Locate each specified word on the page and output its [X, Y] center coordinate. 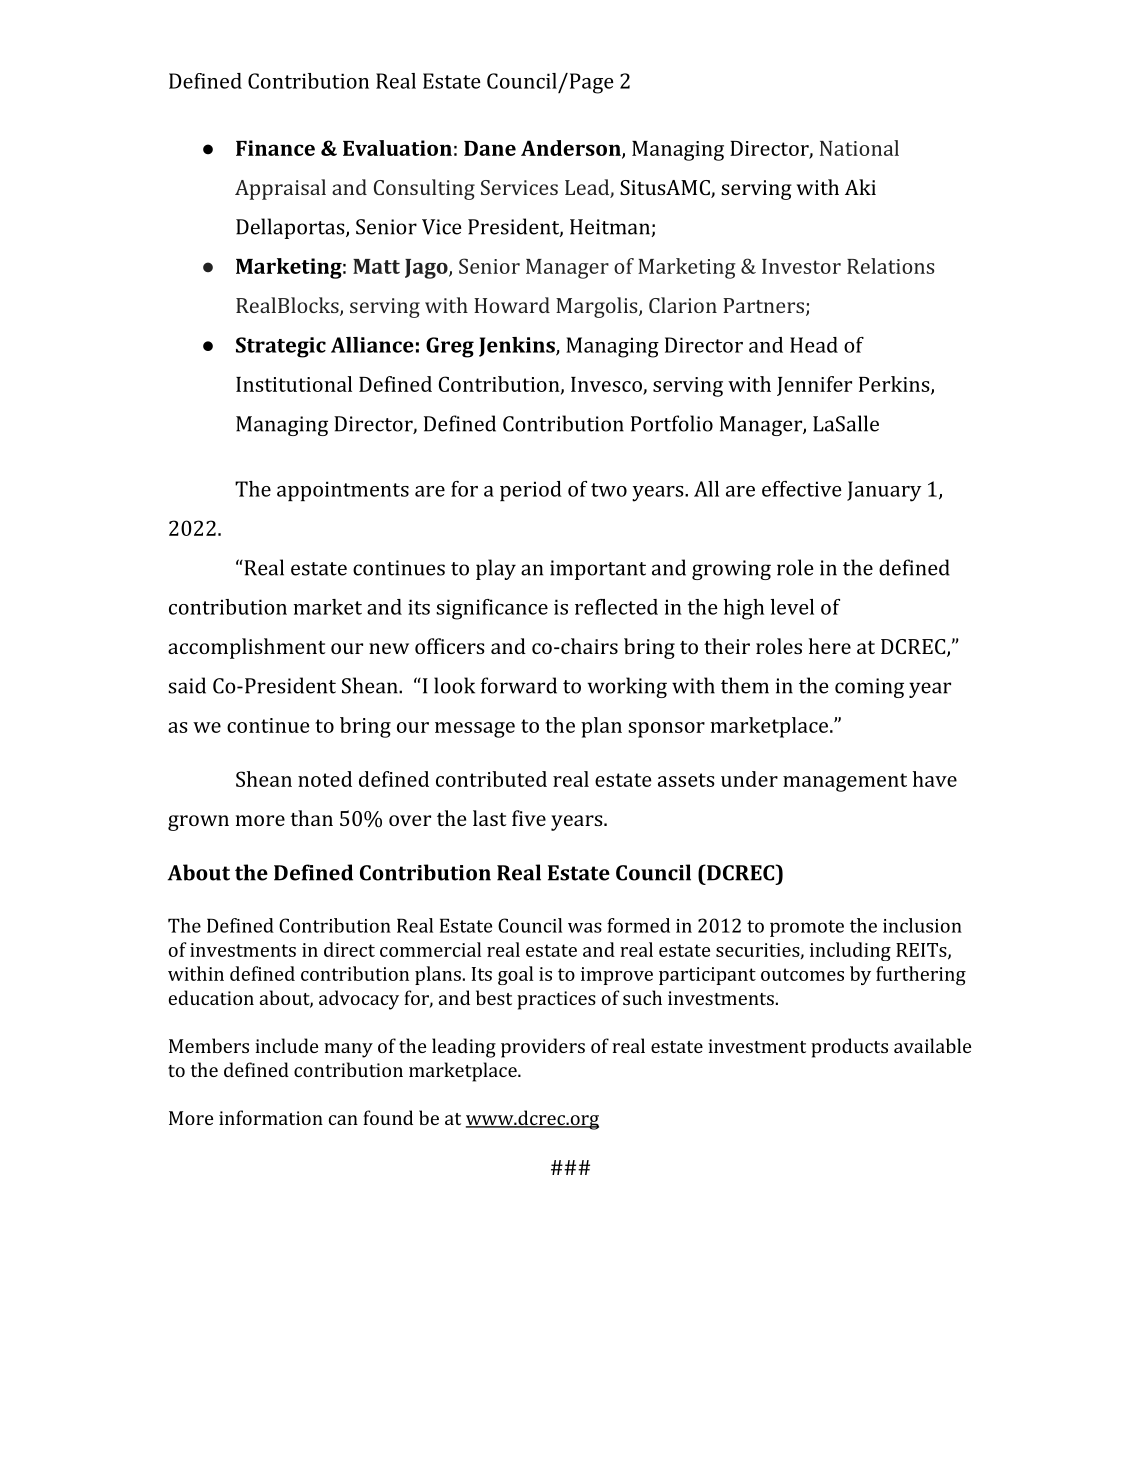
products [849, 1048]
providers [543, 1048]
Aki [860, 187]
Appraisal [280, 189]
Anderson [572, 149]
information [271, 1117]
